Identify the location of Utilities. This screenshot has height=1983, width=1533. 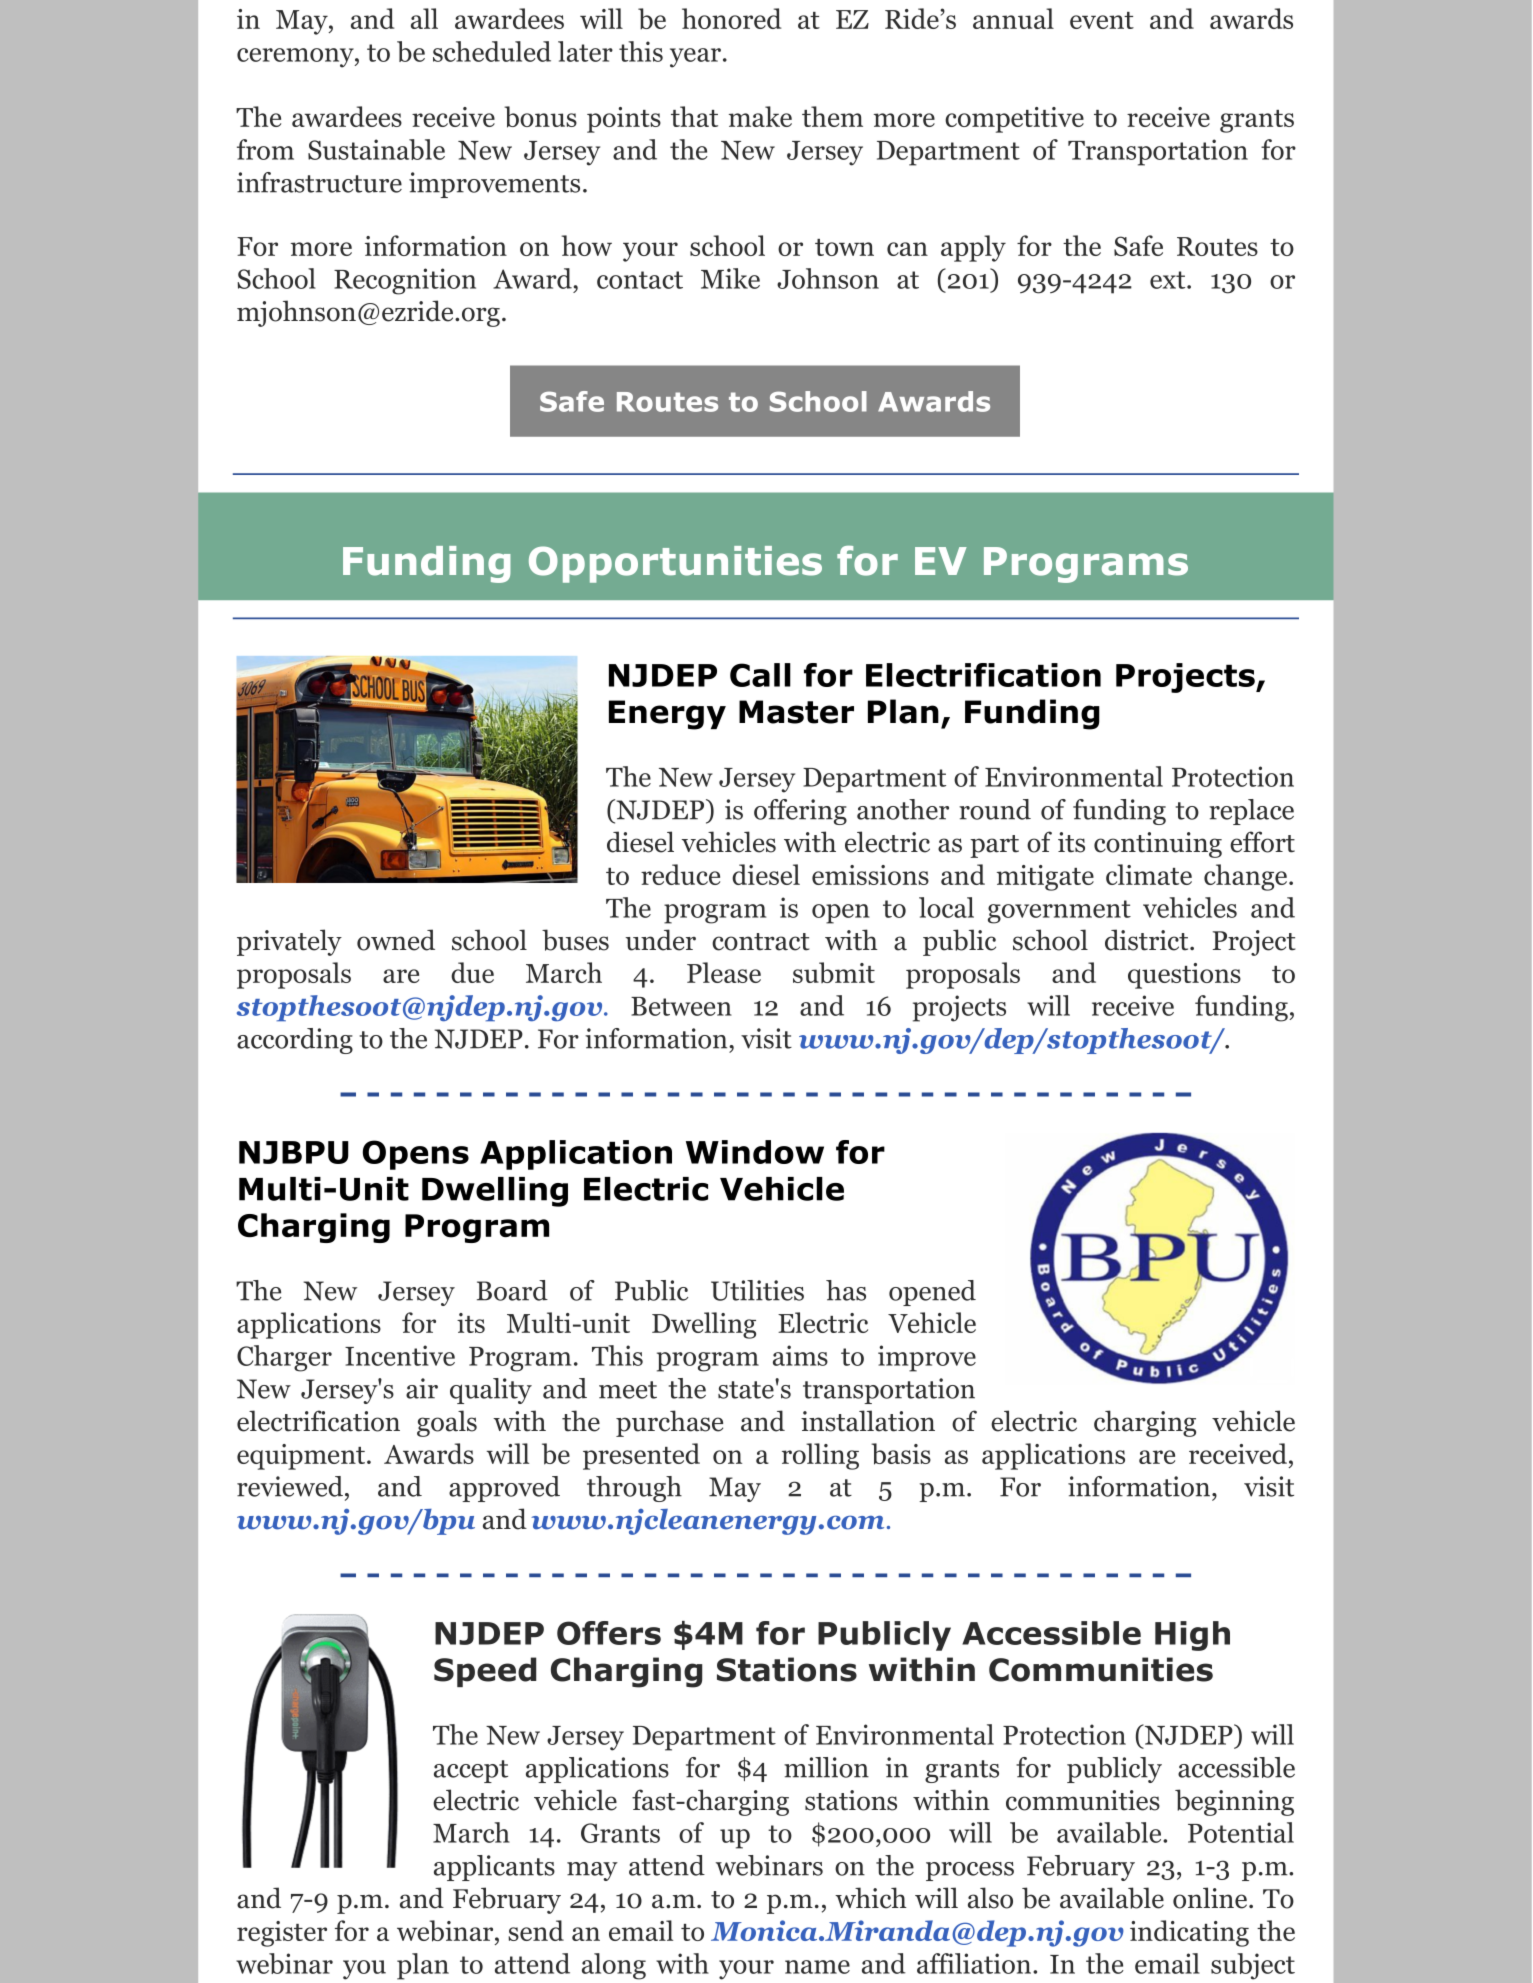
(757, 1290).
